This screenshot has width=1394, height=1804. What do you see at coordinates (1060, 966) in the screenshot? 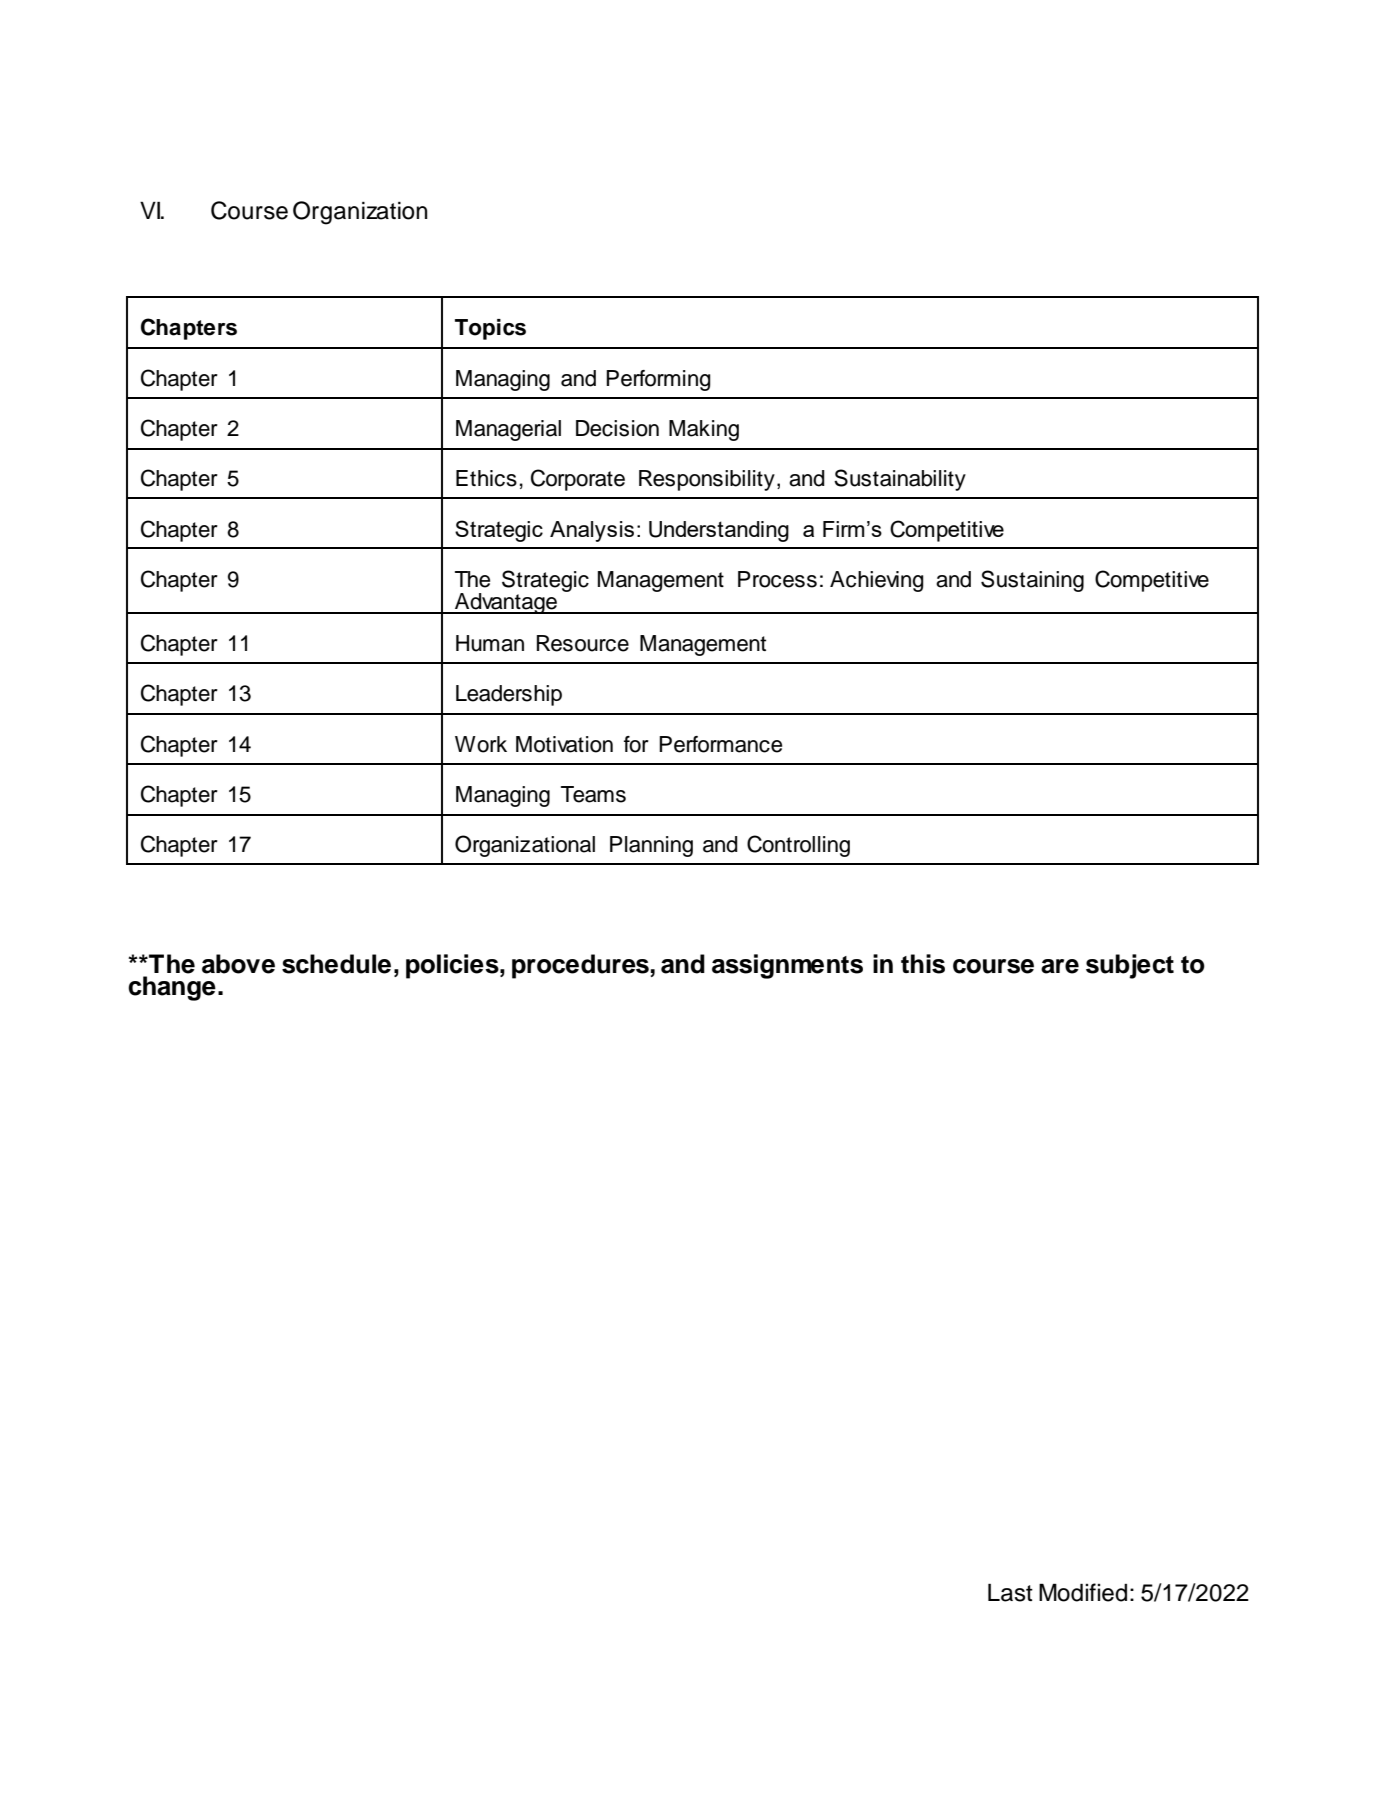
I see `are` at bounding box center [1060, 966].
